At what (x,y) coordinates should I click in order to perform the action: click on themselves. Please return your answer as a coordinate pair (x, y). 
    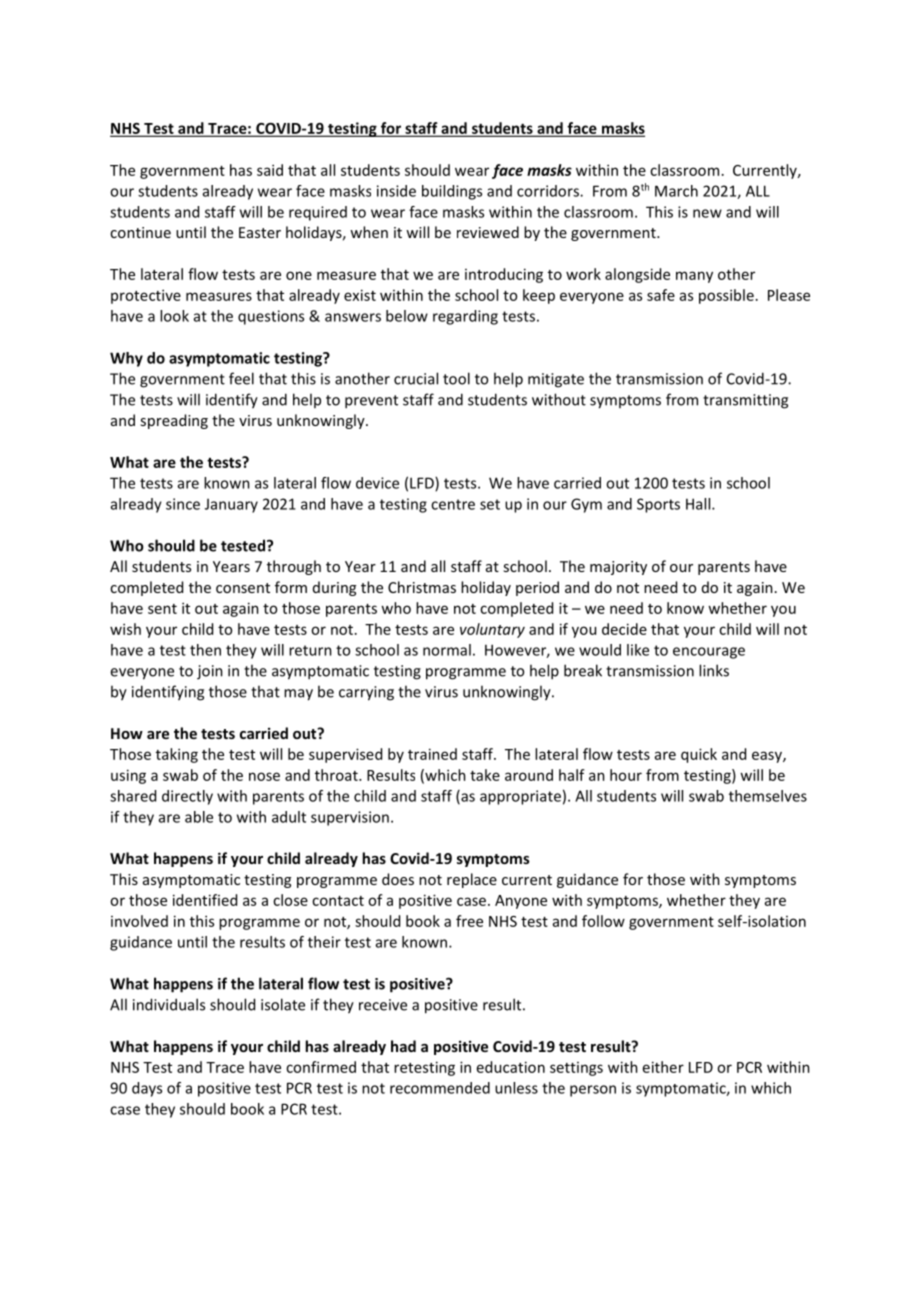
    Looking at the image, I should click on (768, 796).
